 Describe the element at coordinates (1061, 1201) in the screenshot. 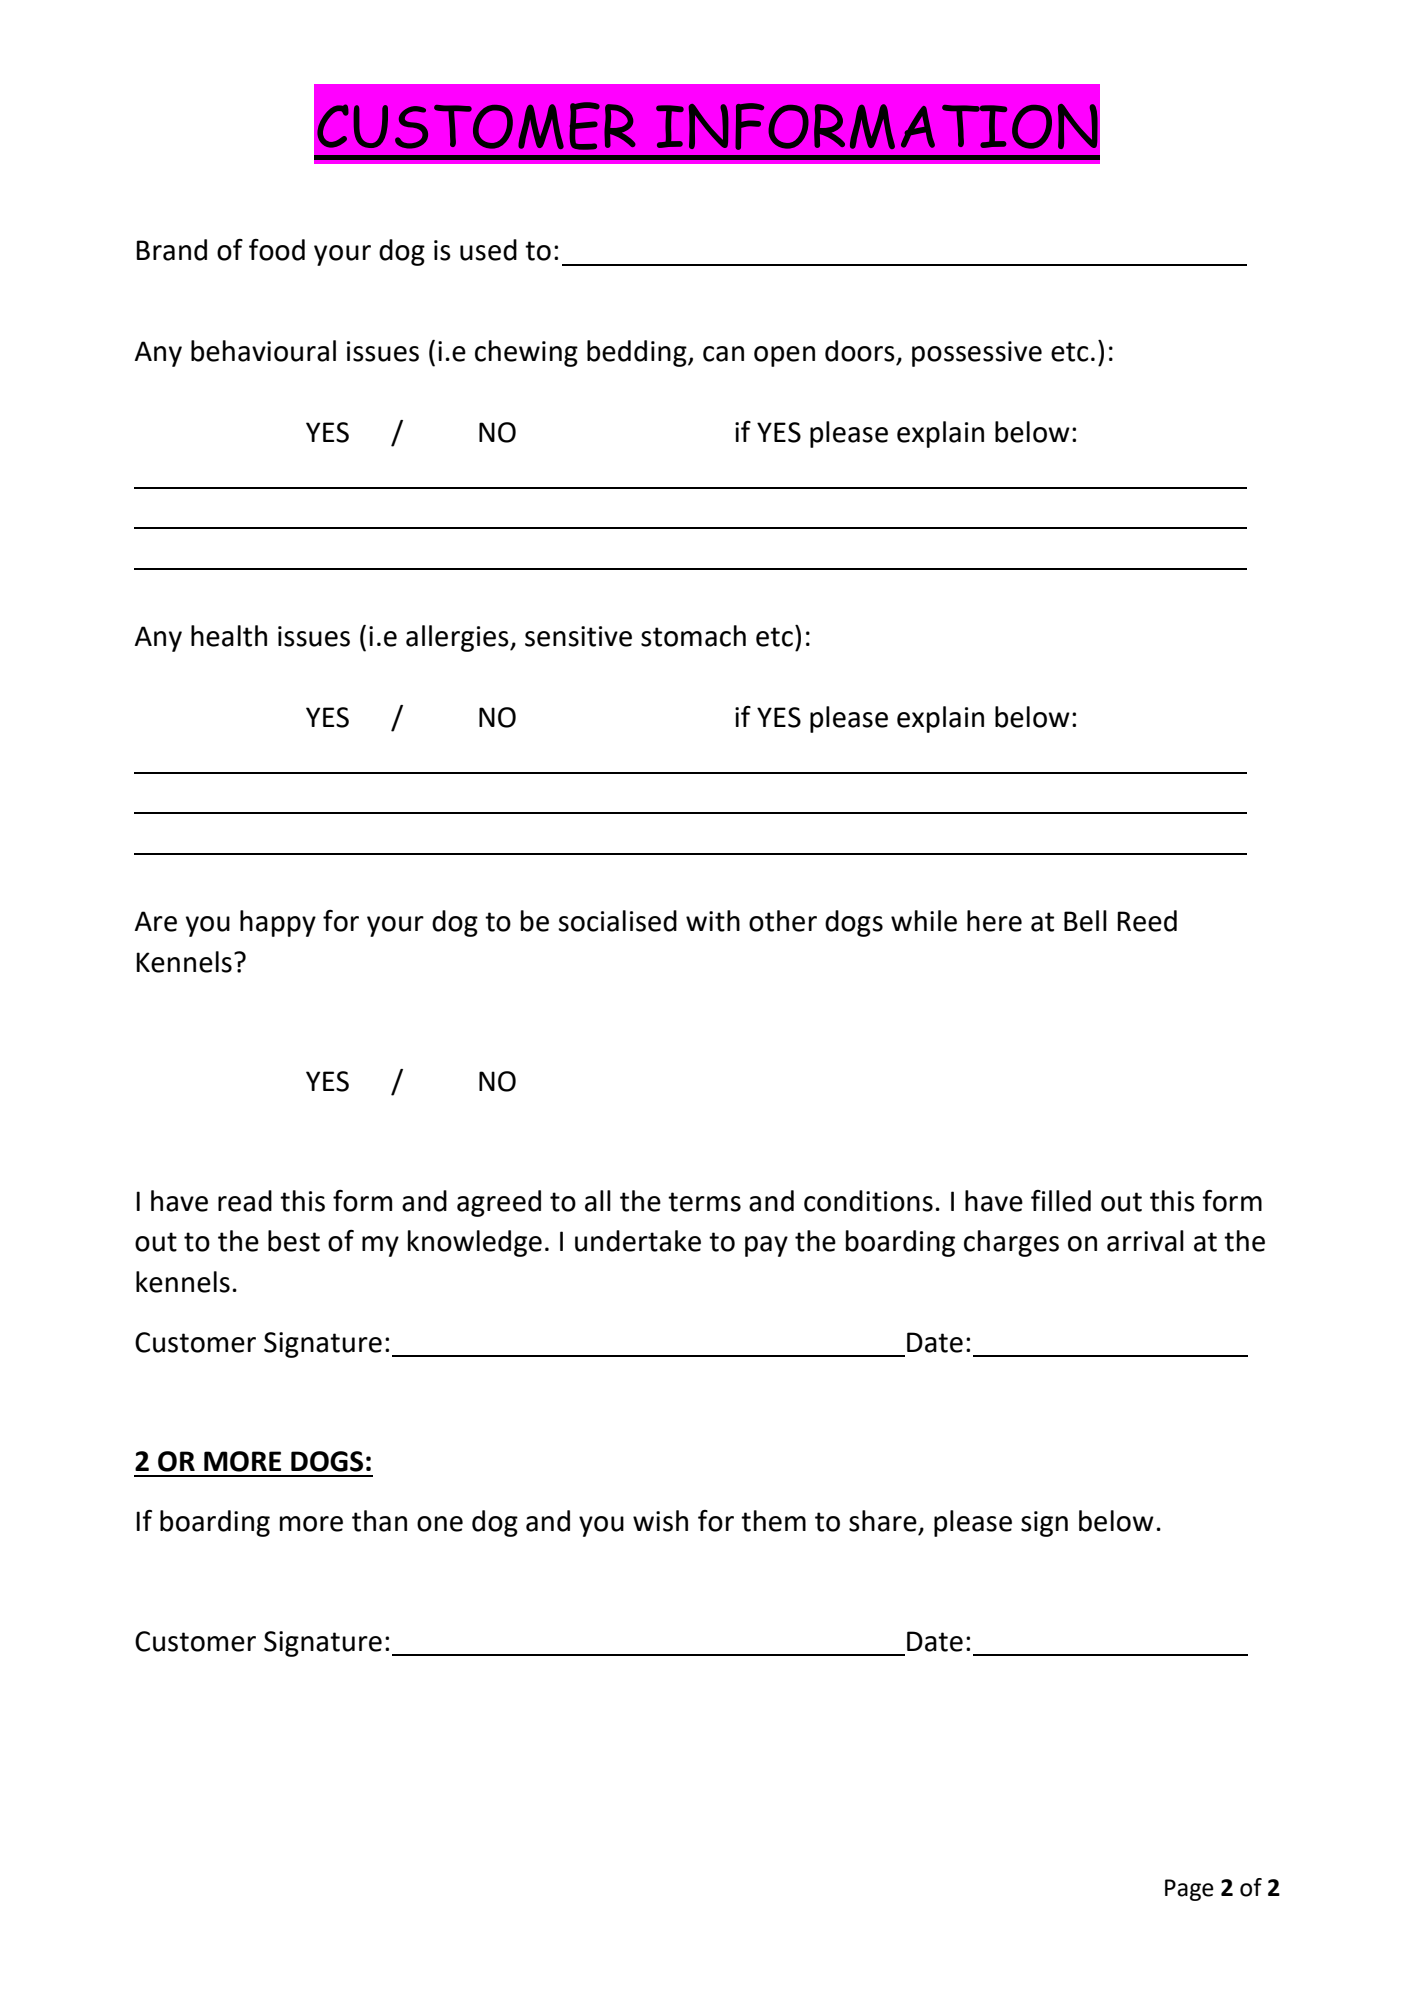

I see `filled` at that location.
